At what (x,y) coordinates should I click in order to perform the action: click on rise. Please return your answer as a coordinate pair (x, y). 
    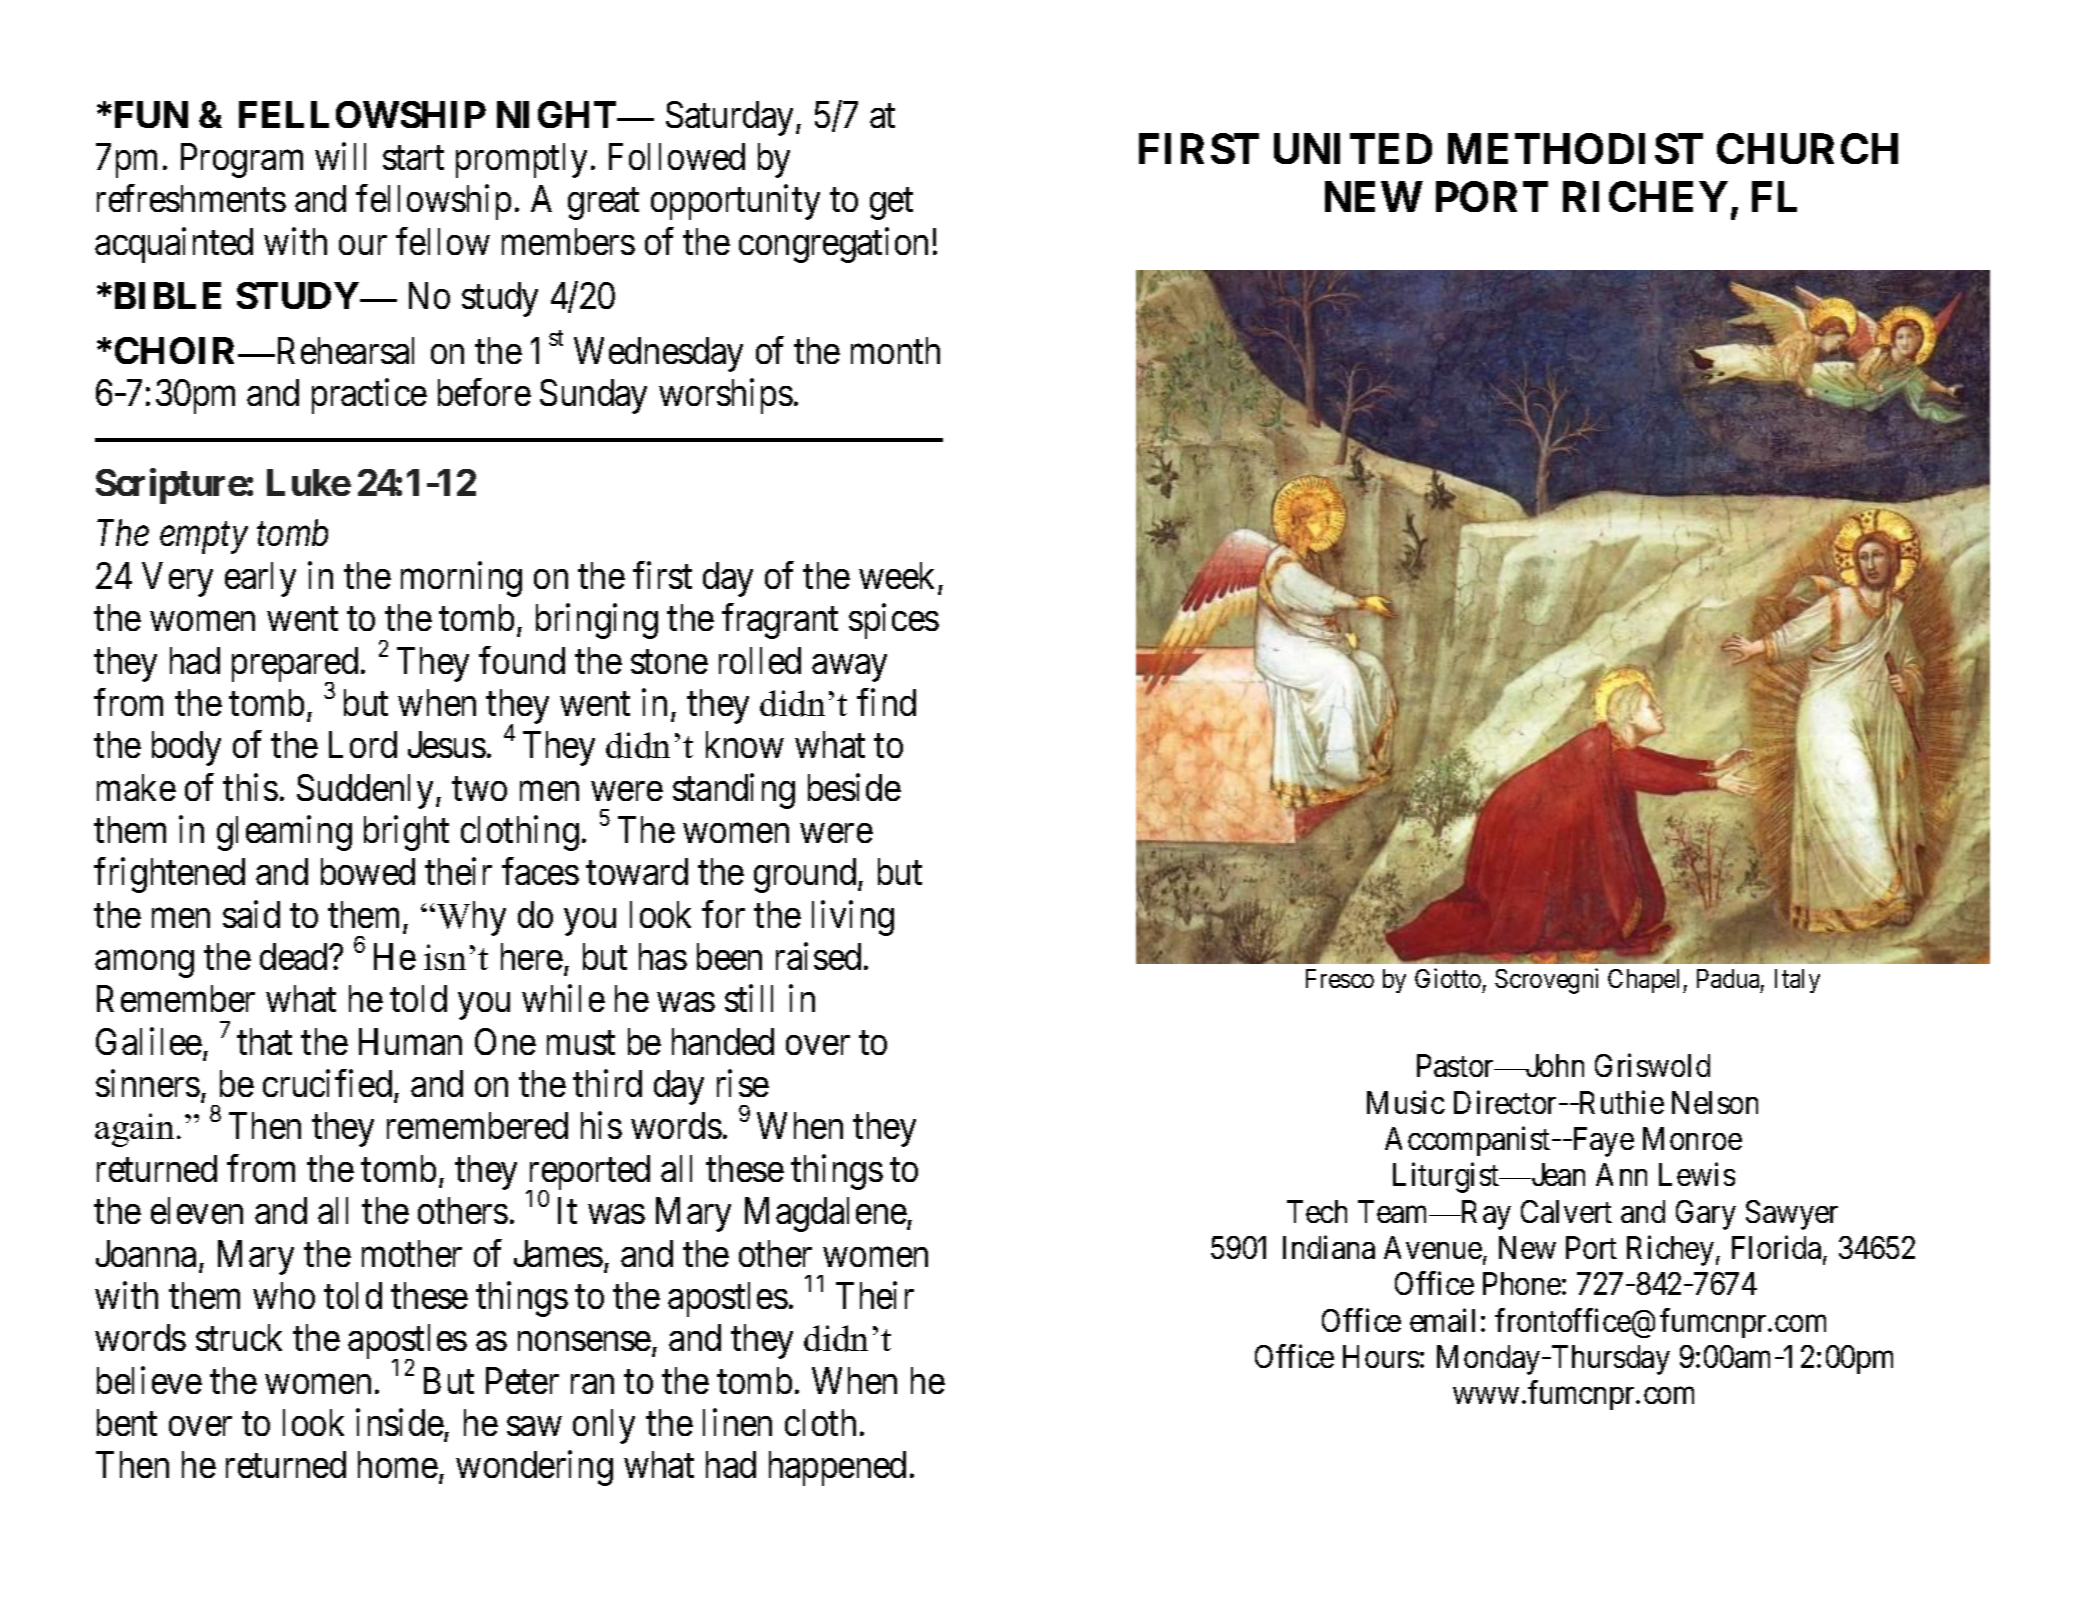
    Looking at the image, I should click on (743, 1083).
